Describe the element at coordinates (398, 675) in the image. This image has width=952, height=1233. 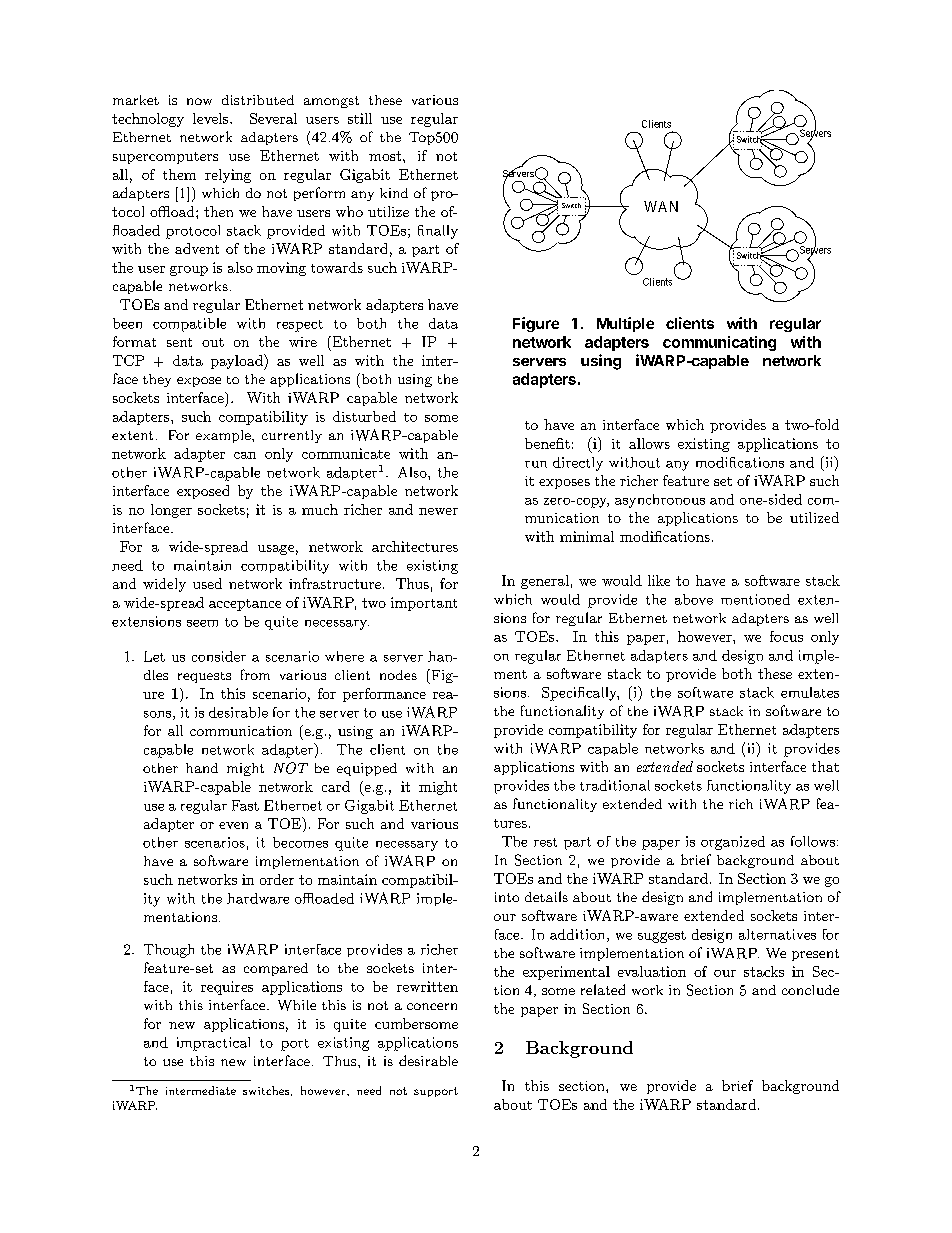
I see `nodes` at that location.
